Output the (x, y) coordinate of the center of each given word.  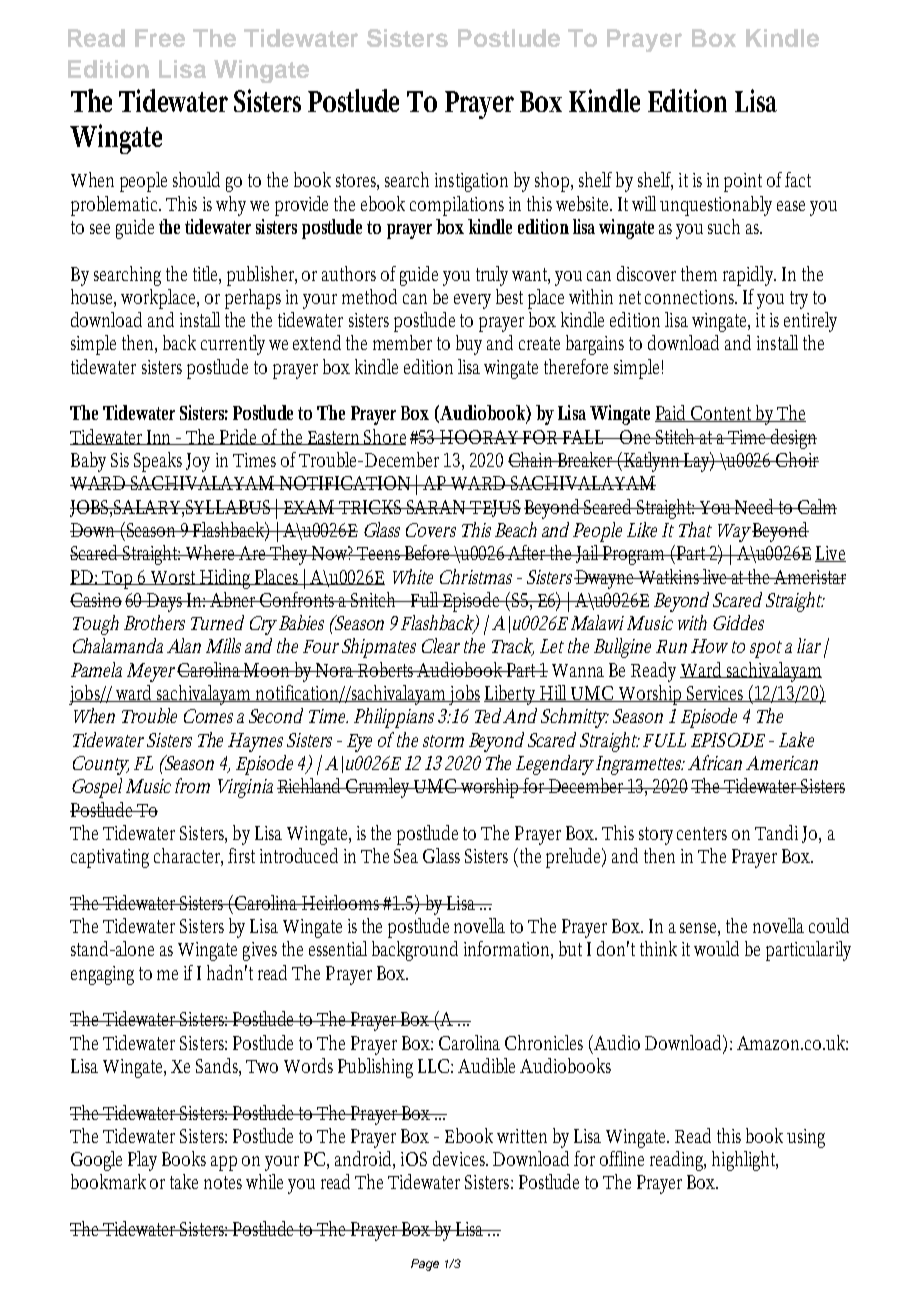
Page (425, 1265)
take (184, 1181)
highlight (745, 1161)
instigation (471, 182)
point (743, 182)
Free (160, 38)
